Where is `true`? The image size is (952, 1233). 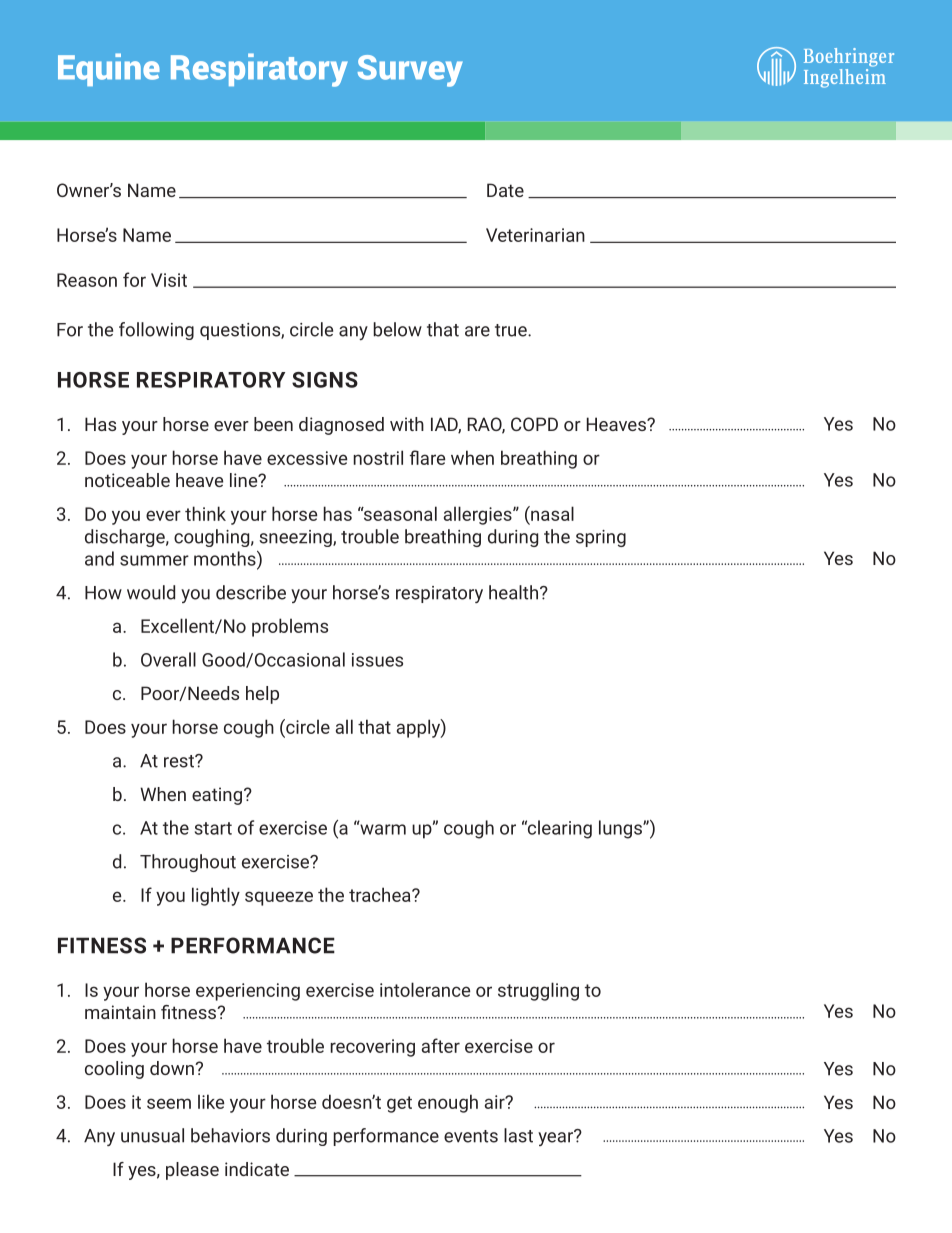 true is located at coordinates (512, 330).
